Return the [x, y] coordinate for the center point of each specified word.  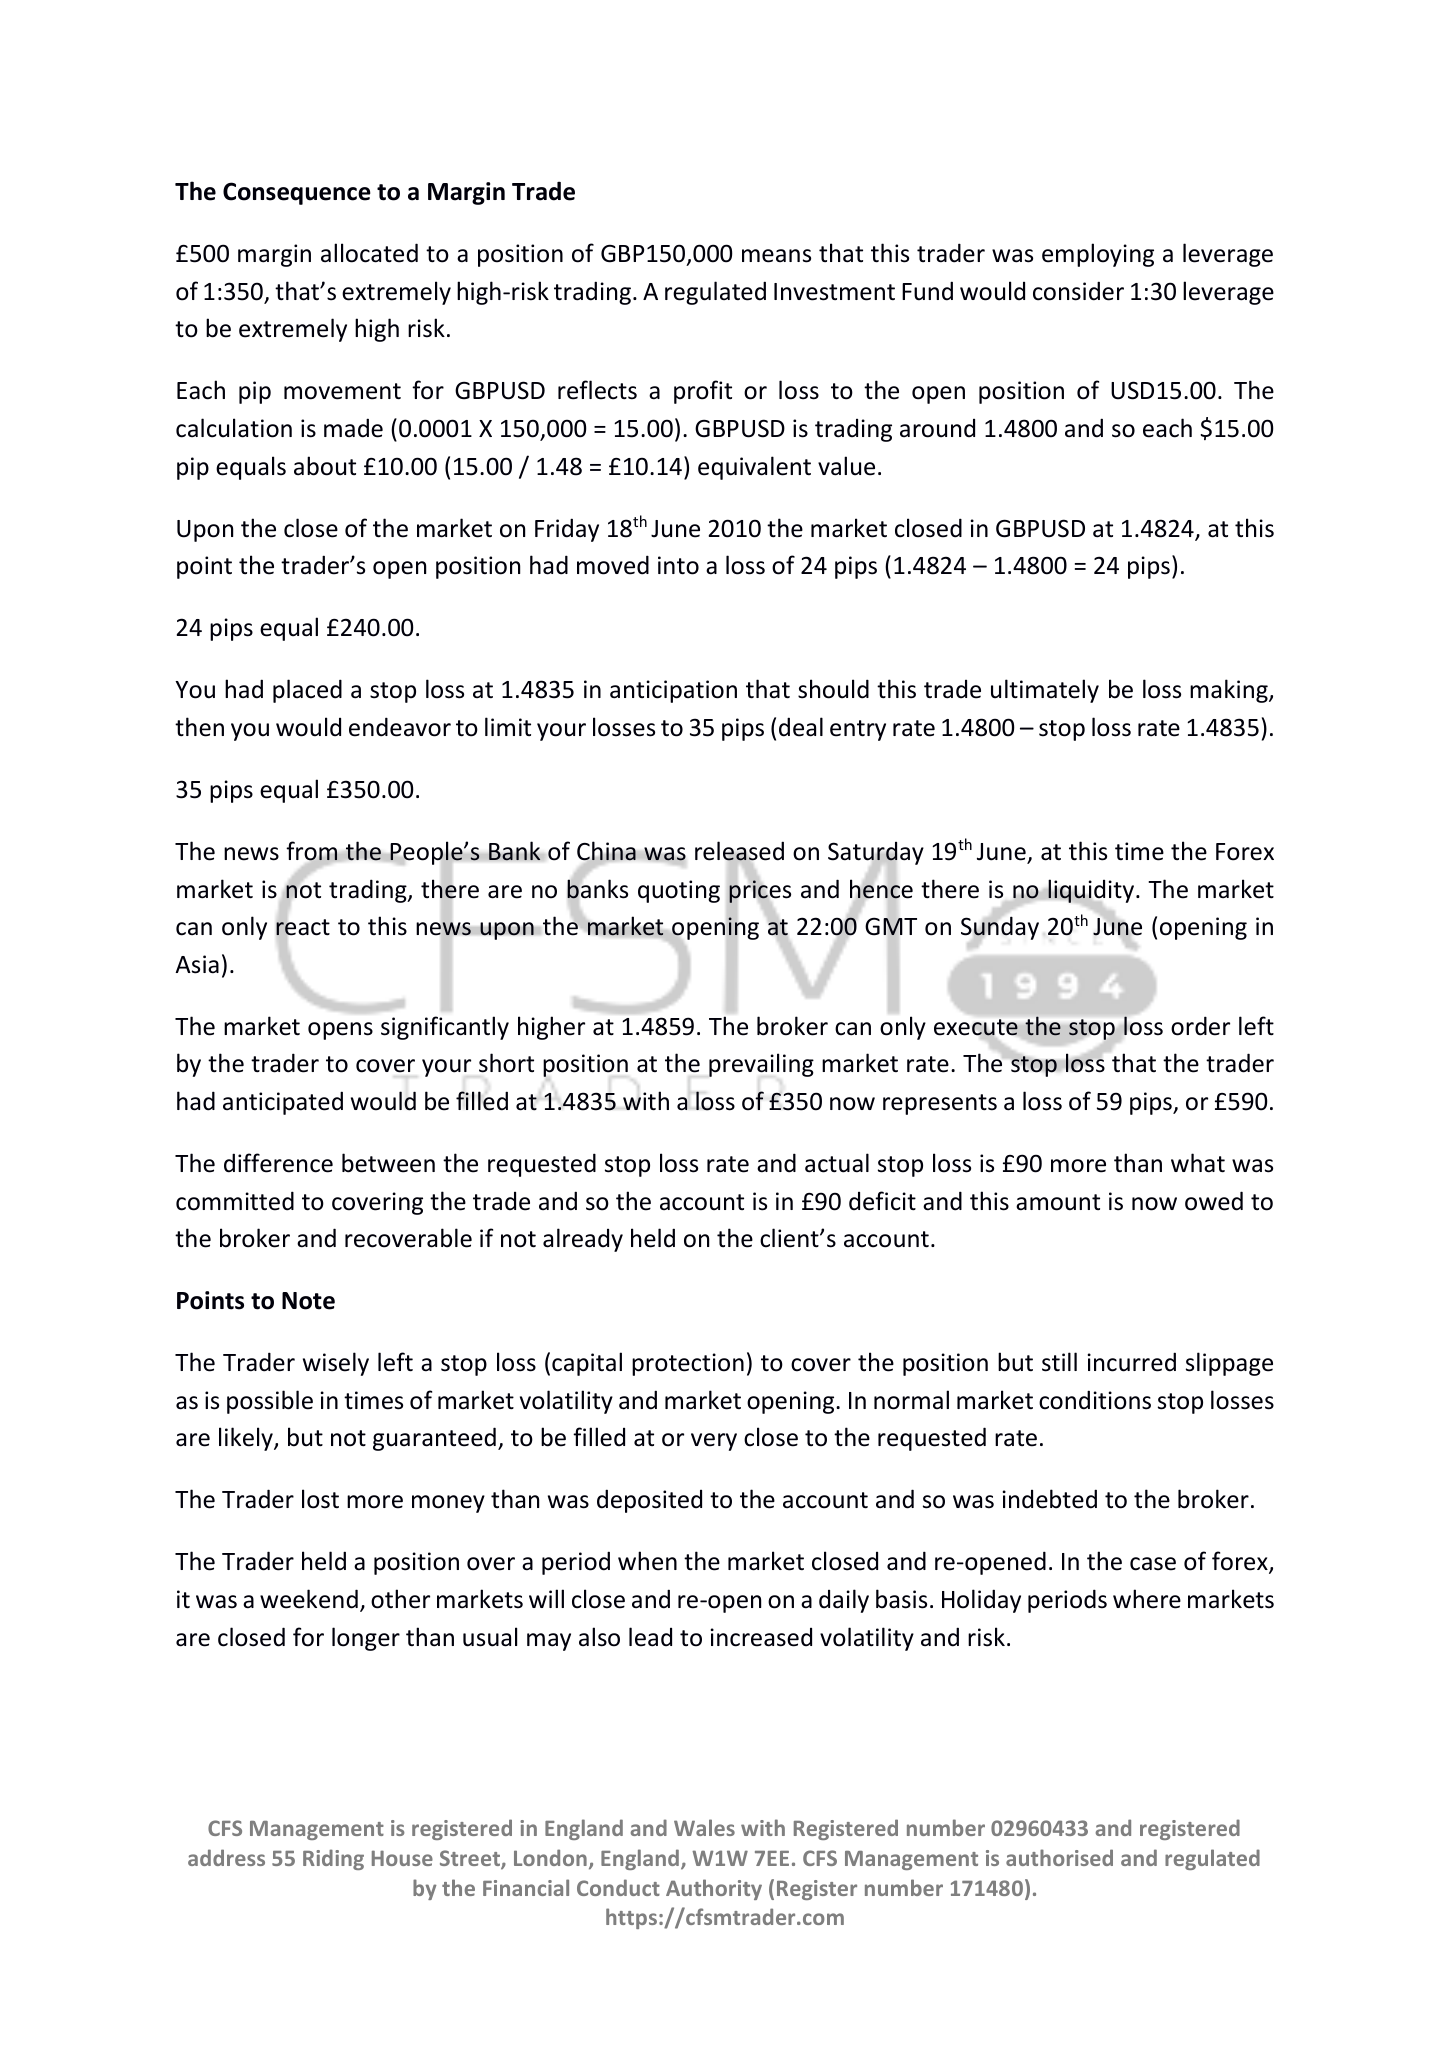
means [776, 256]
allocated [369, 253]
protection [688, 1364]
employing [1098, 255]
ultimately [1045, 691]
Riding [333, 1859]
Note [308, 1301]
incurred [1131, 1362]
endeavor [400, 727]
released [739, 852]
